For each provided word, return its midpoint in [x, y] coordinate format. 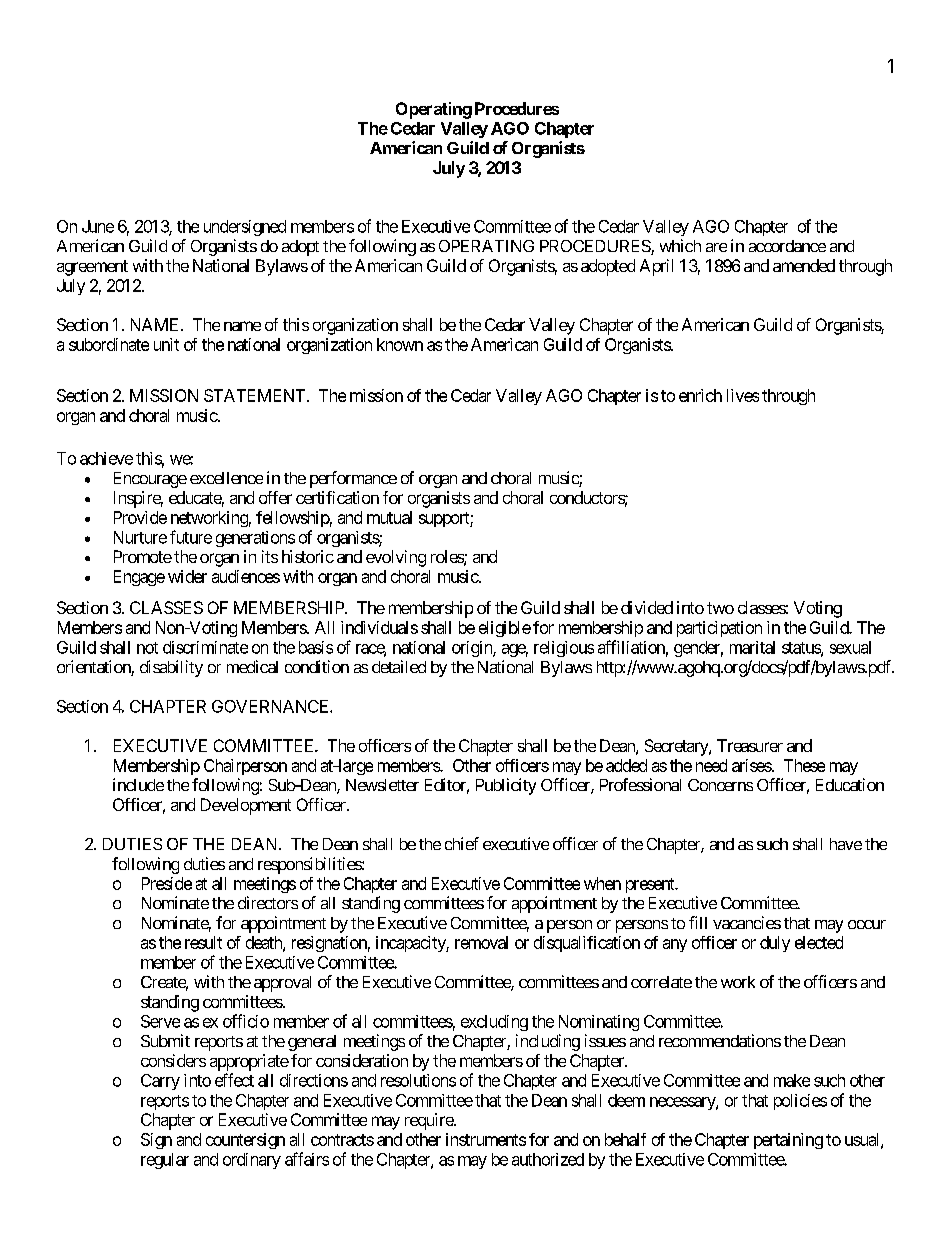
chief [462, 843]
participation [719, 629]
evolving [396, 558]
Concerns [720, 785]
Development [246, 806]
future [191, 537]
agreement [92, 268]
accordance [787, 246]
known [400, 344]
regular [165, 1161]
